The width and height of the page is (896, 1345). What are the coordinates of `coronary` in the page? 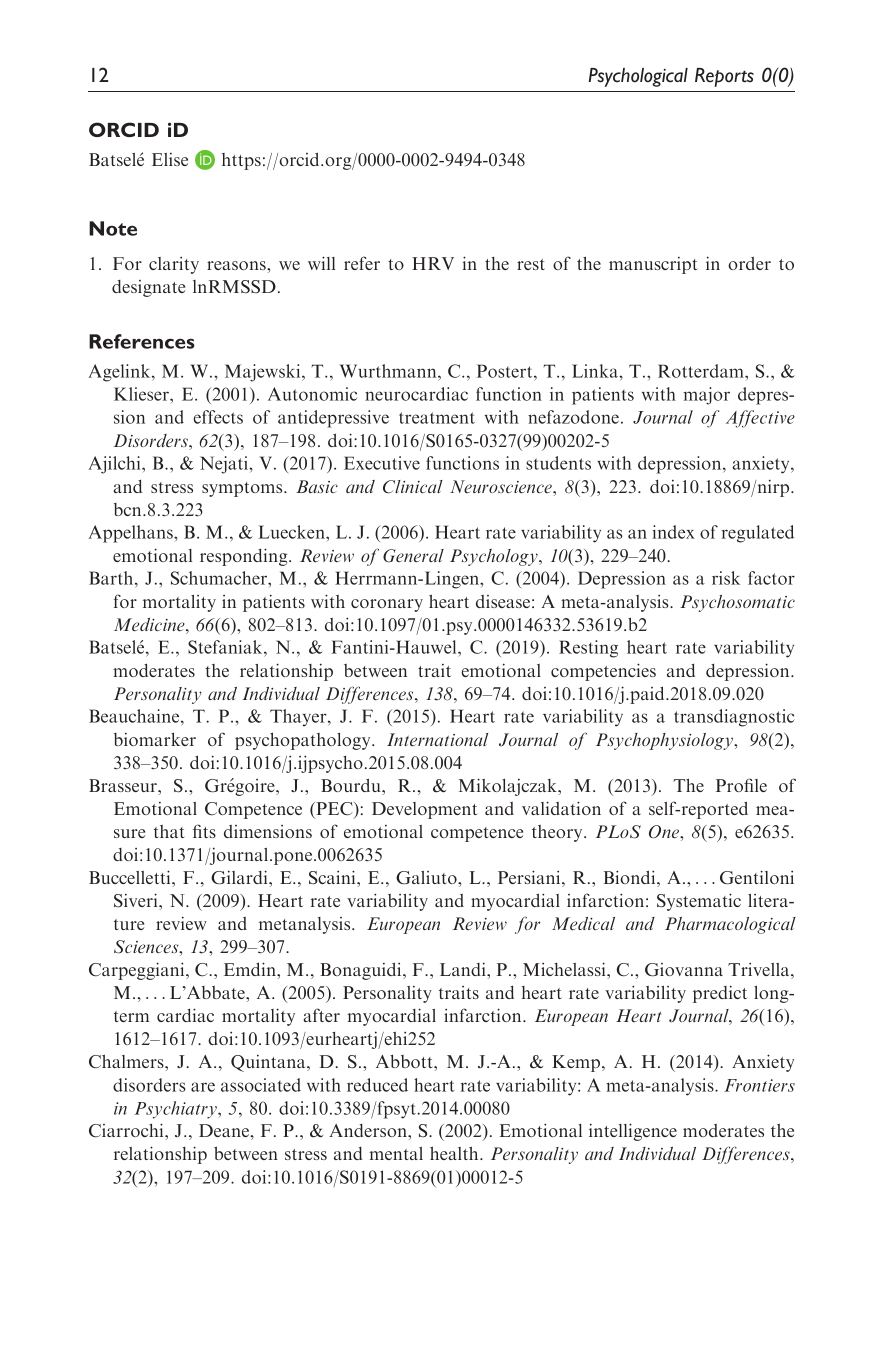 It's located at (387, 605).
